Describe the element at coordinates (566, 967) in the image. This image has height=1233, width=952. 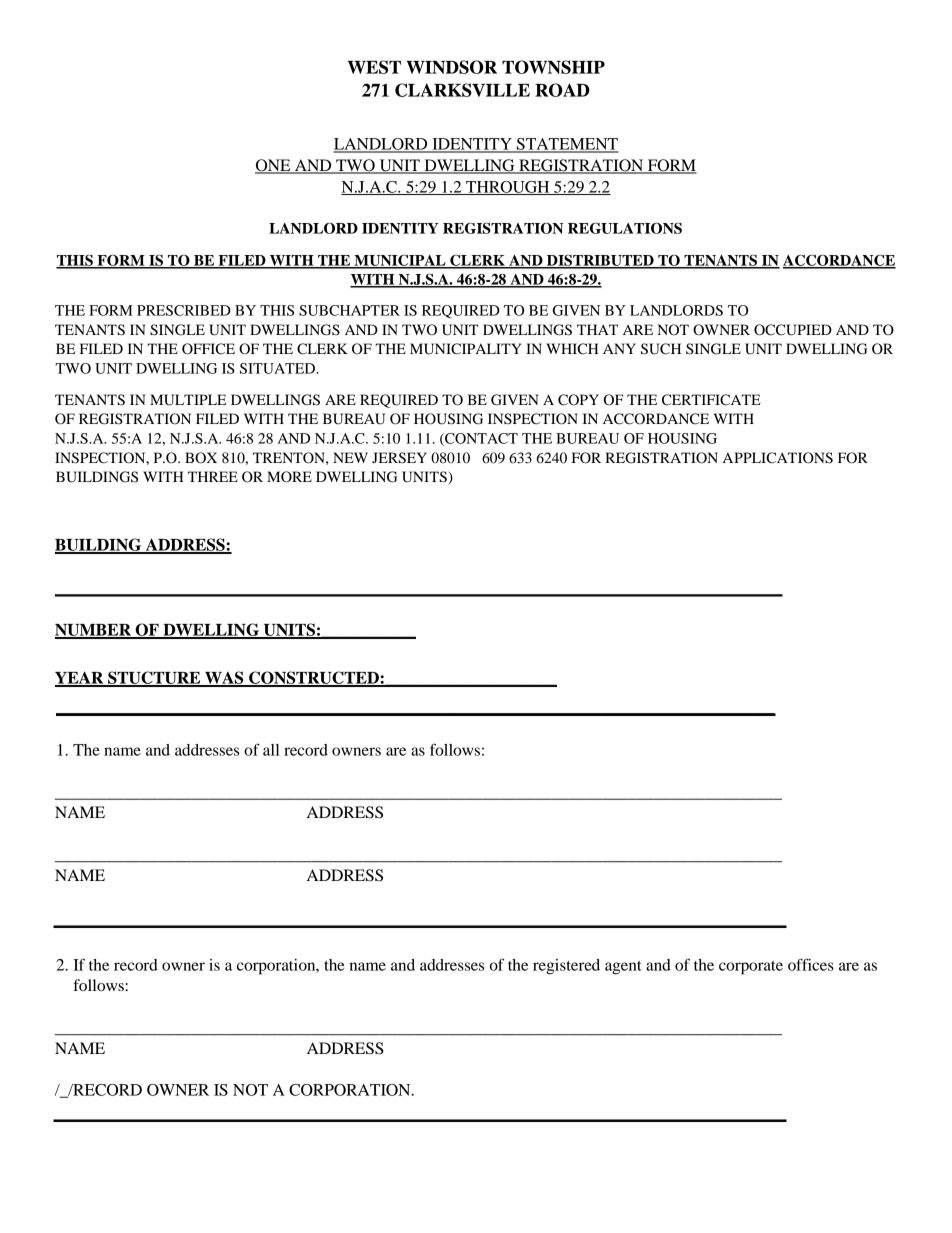
I see `registered` at that location.
